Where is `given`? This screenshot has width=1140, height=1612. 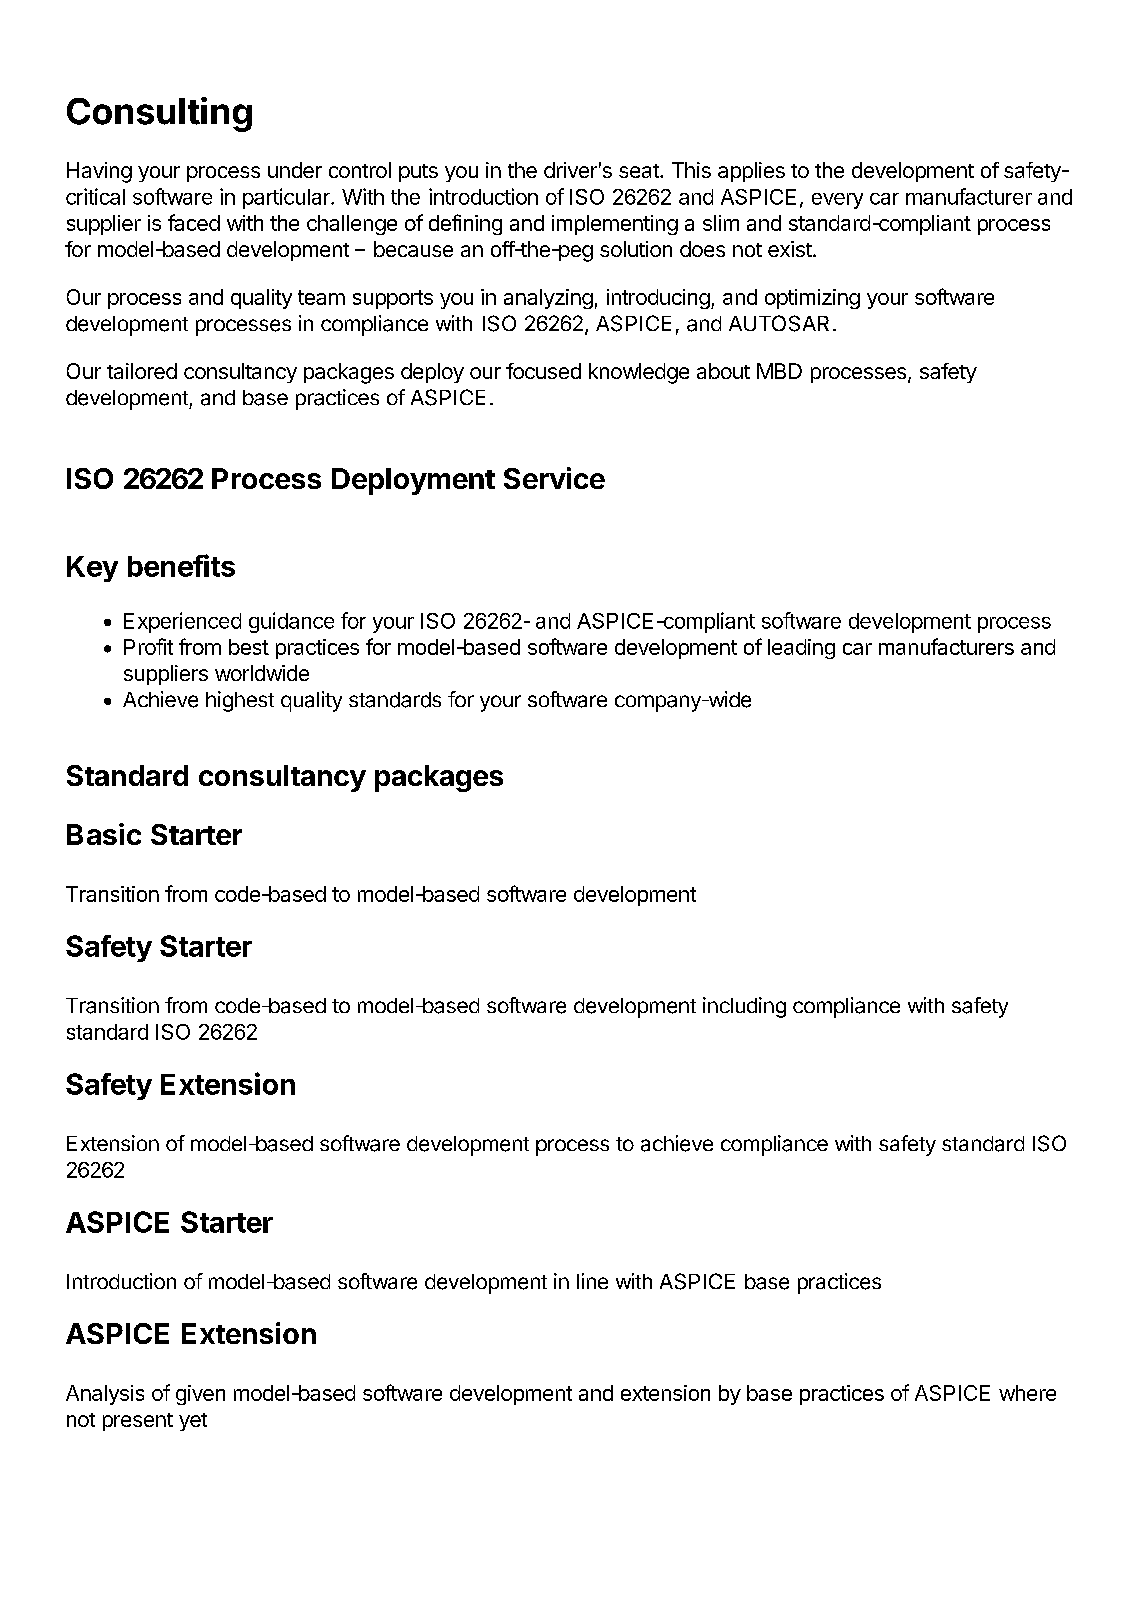 given is located at coordinates (200, 1395).
